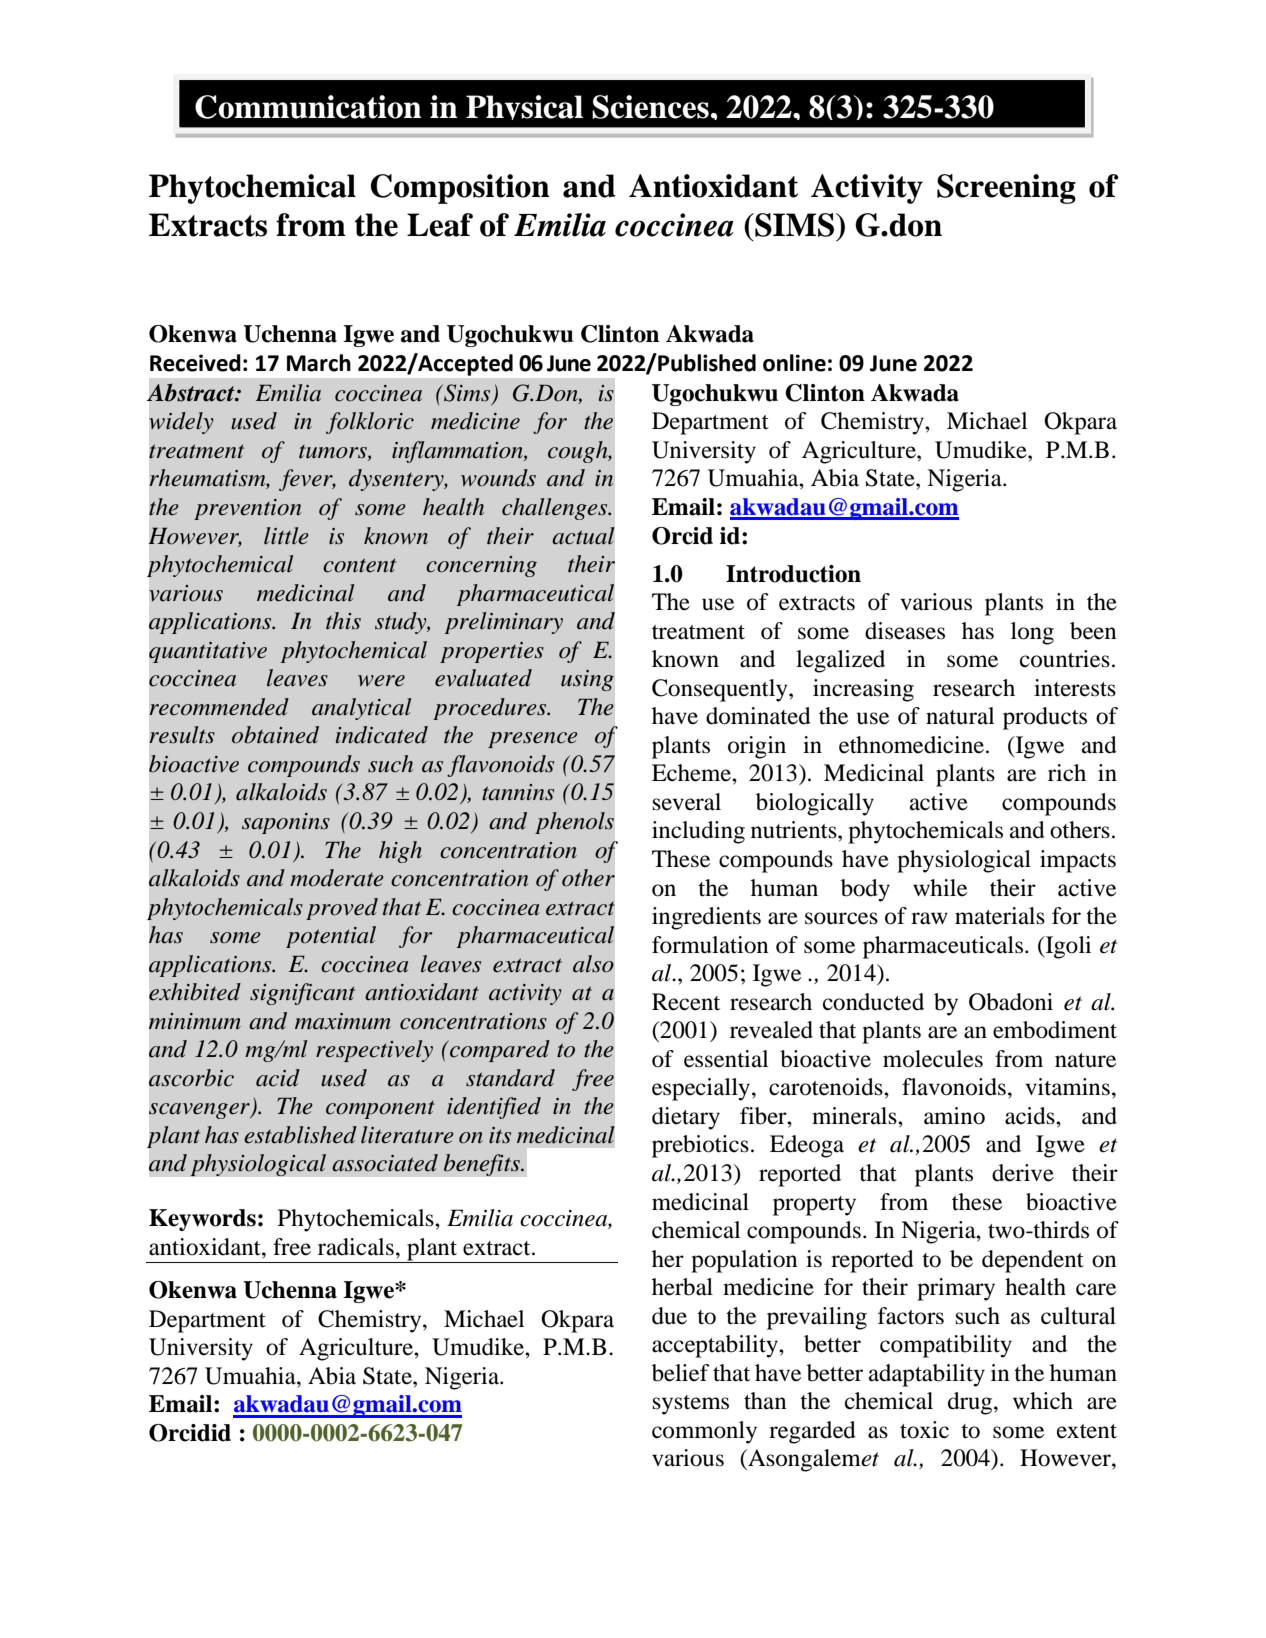  I want to click on actual, so click(583, 536).
